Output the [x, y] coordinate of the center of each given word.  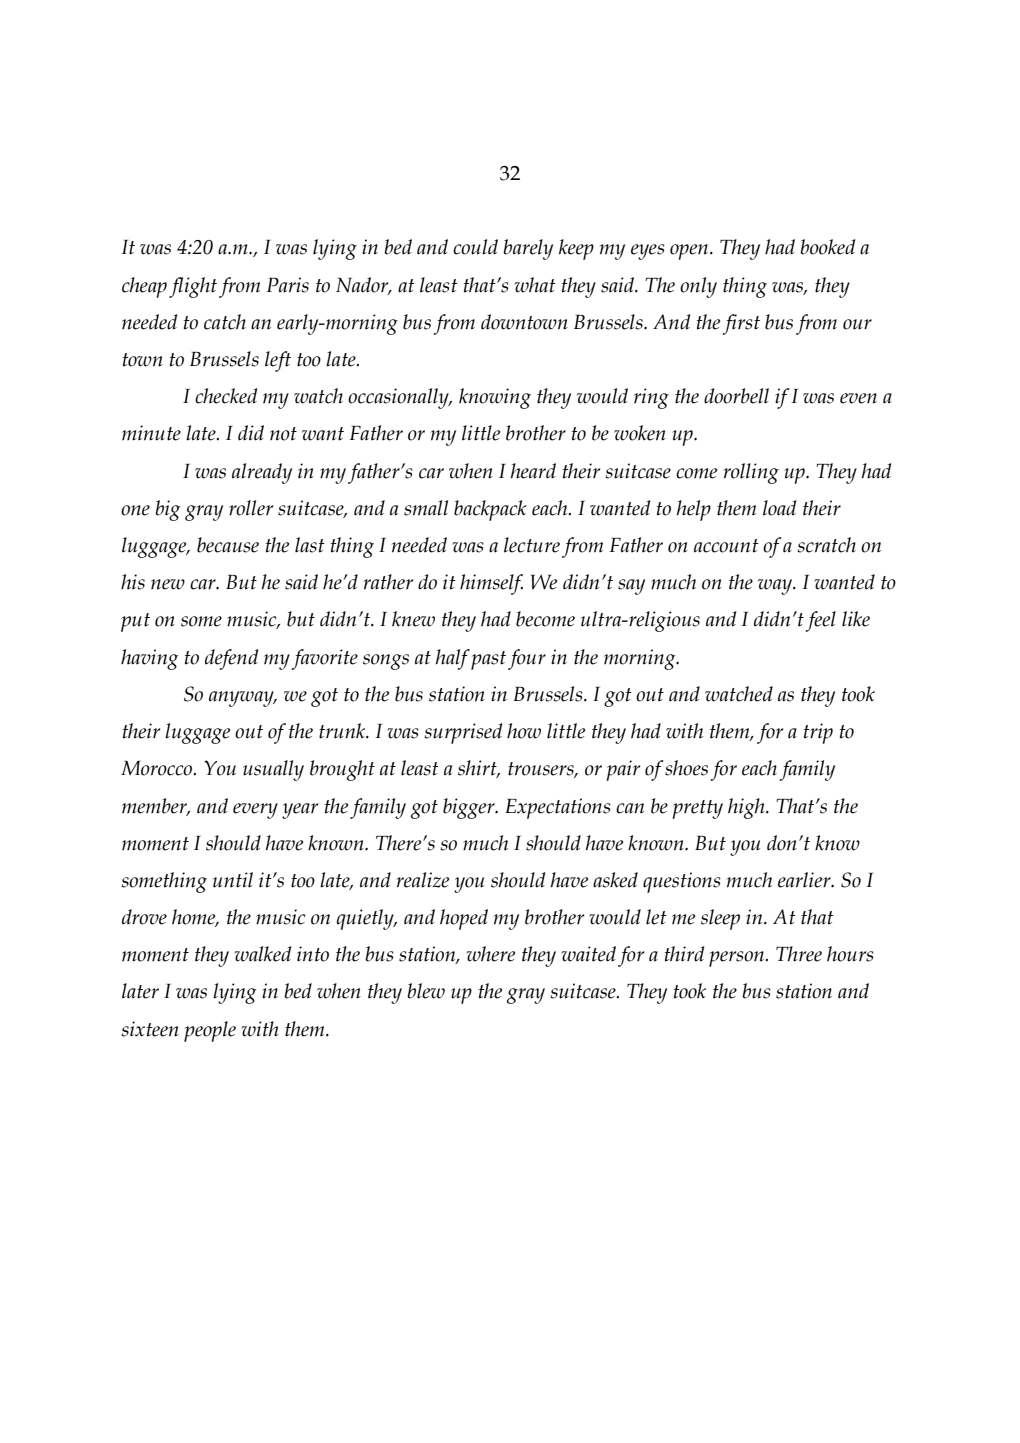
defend [232, 659]
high [747, 808]
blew [426, 991]
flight [193, 287]
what [535, 285]
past [488, 660]
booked [828, 247]
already [262, 473]
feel [820, 621]
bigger [470, 808]
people [210, 1031]
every [255, 811]
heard [533, 471]
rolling [751, 473]
